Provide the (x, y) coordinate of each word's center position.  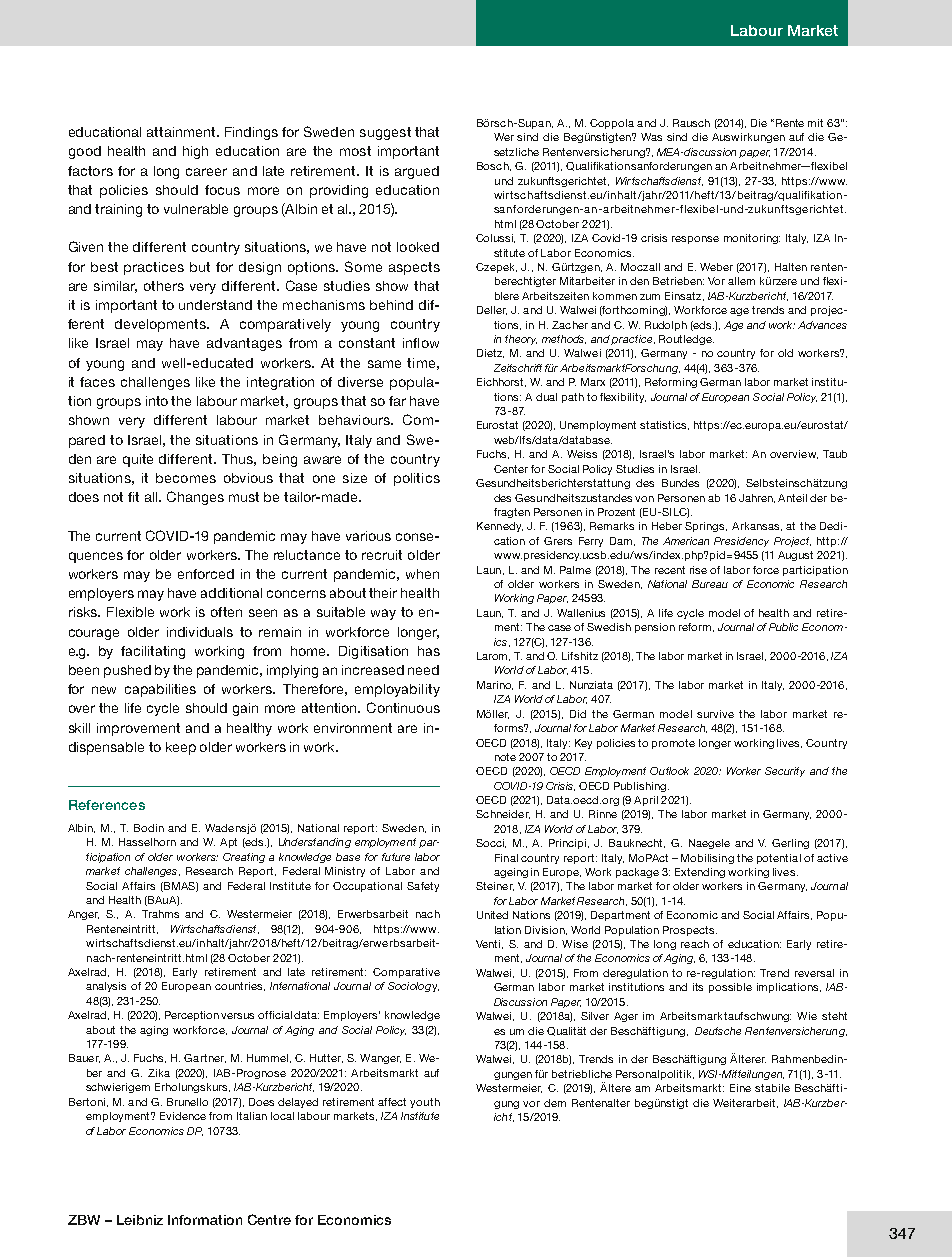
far (397, 401)
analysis (106, 987)
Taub (835, 454)
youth (425, 1103)
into (157, 401)
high (195, 152)
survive (715, 714)
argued (417, 172)
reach (695, 944)
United (492, 915)
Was (651, 137)
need (423, 670)
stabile (772, 1088)
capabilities (160, 690)
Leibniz (140, 1220)
